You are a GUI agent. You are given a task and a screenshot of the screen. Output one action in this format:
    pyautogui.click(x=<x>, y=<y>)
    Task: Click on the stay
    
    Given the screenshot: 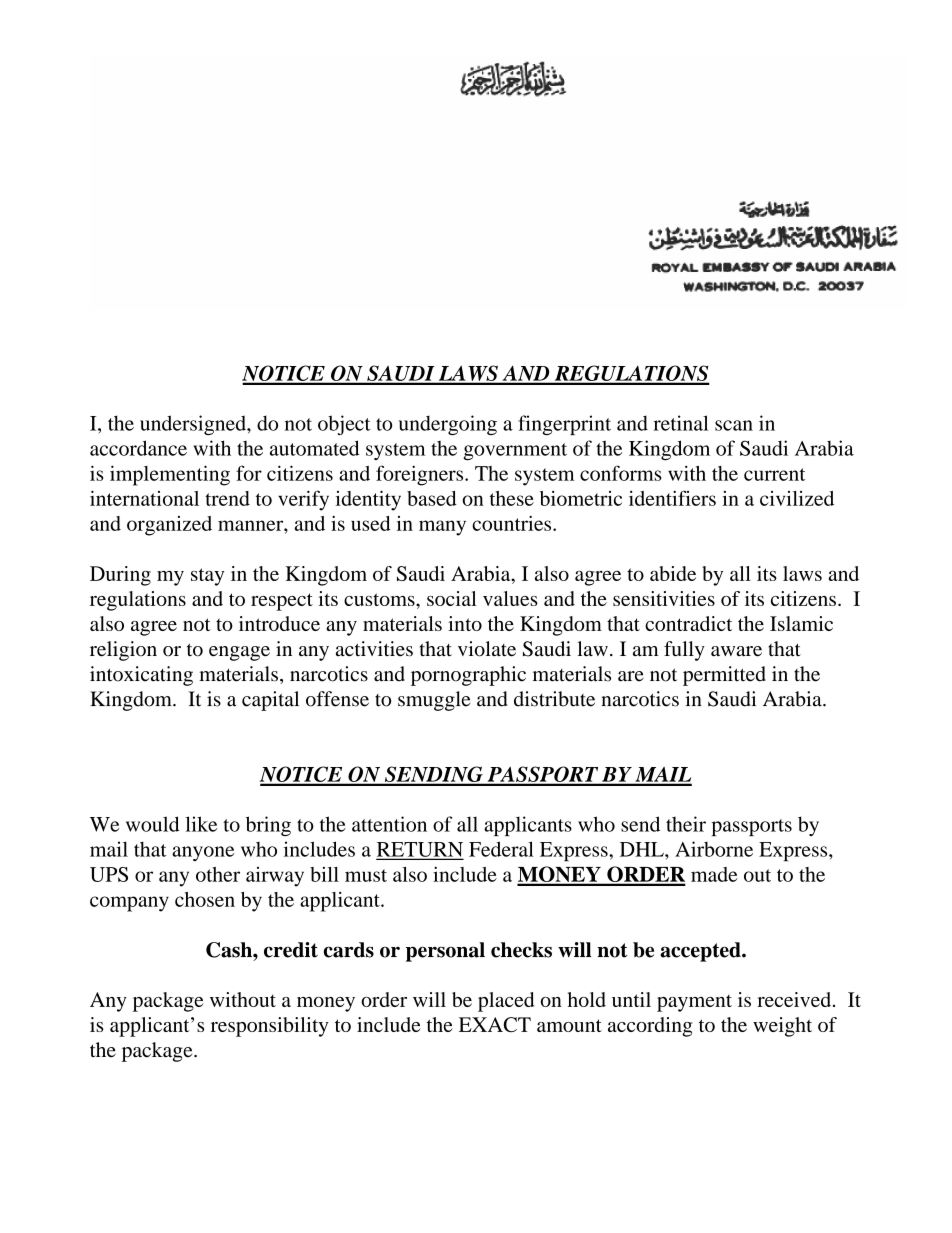 What is the action you would take?
    pyautogui.click(x=207, y=577)
